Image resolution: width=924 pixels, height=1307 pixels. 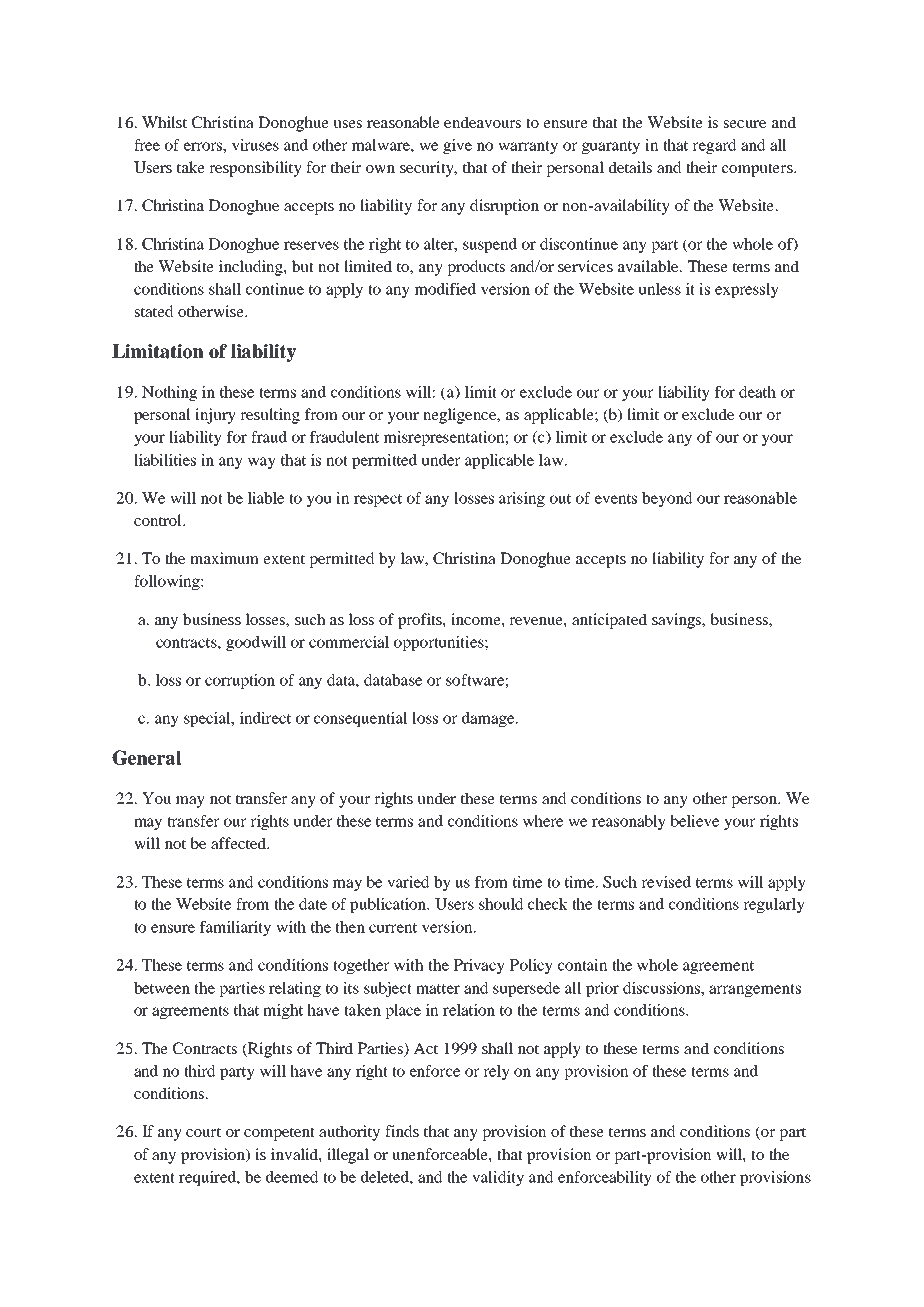 What do you see at coordinates (714, 146) in the screenshot?
I see `regard` at bounding box center [714, 146].
